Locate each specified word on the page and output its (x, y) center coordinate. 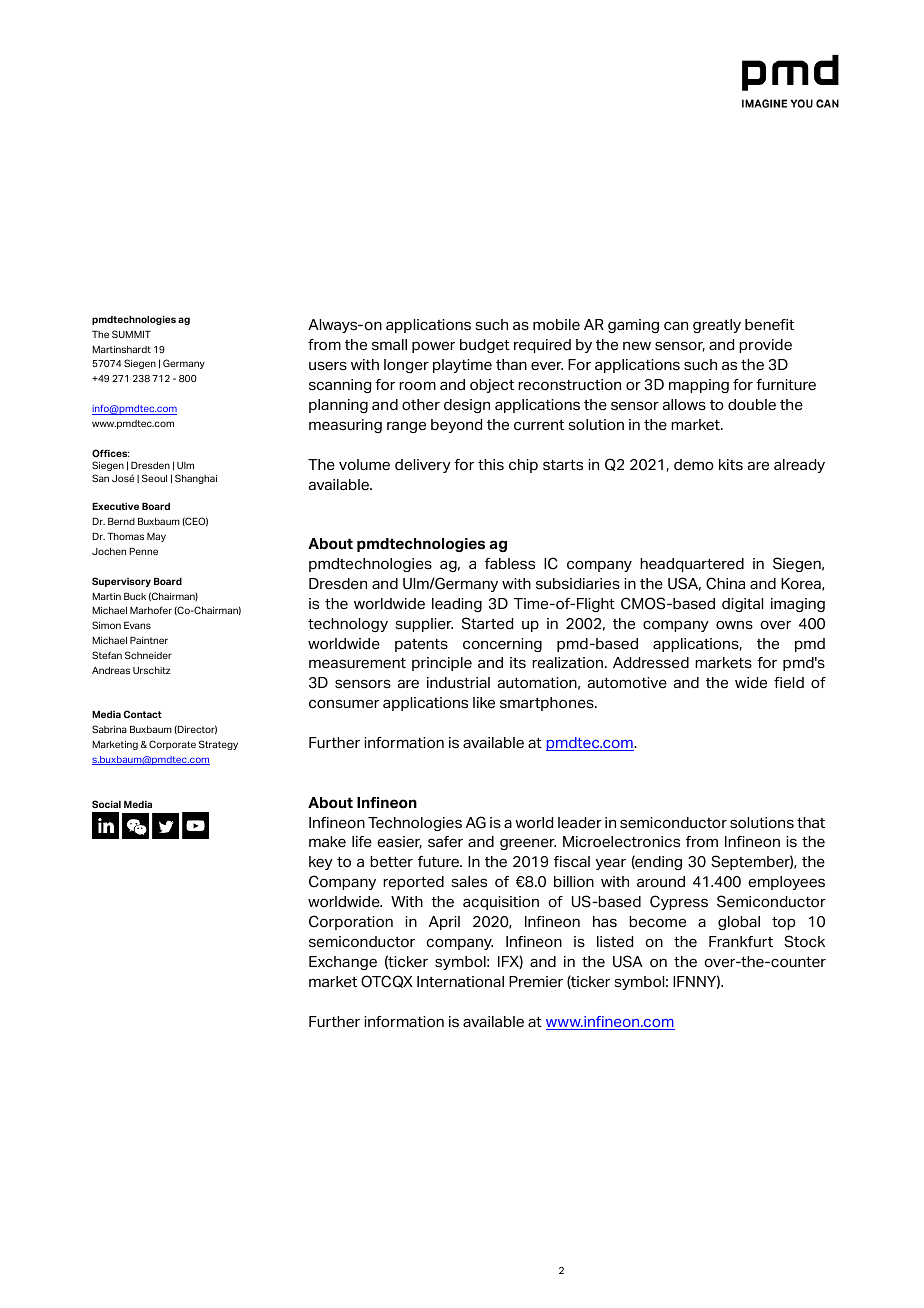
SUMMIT (131, 334)
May (156, 537)
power (433, 347)
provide (765, 346)
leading (457, 605)
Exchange (343, 963)
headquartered (692, 565)
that (811, 822)
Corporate (172, 745)
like (484, 703)
